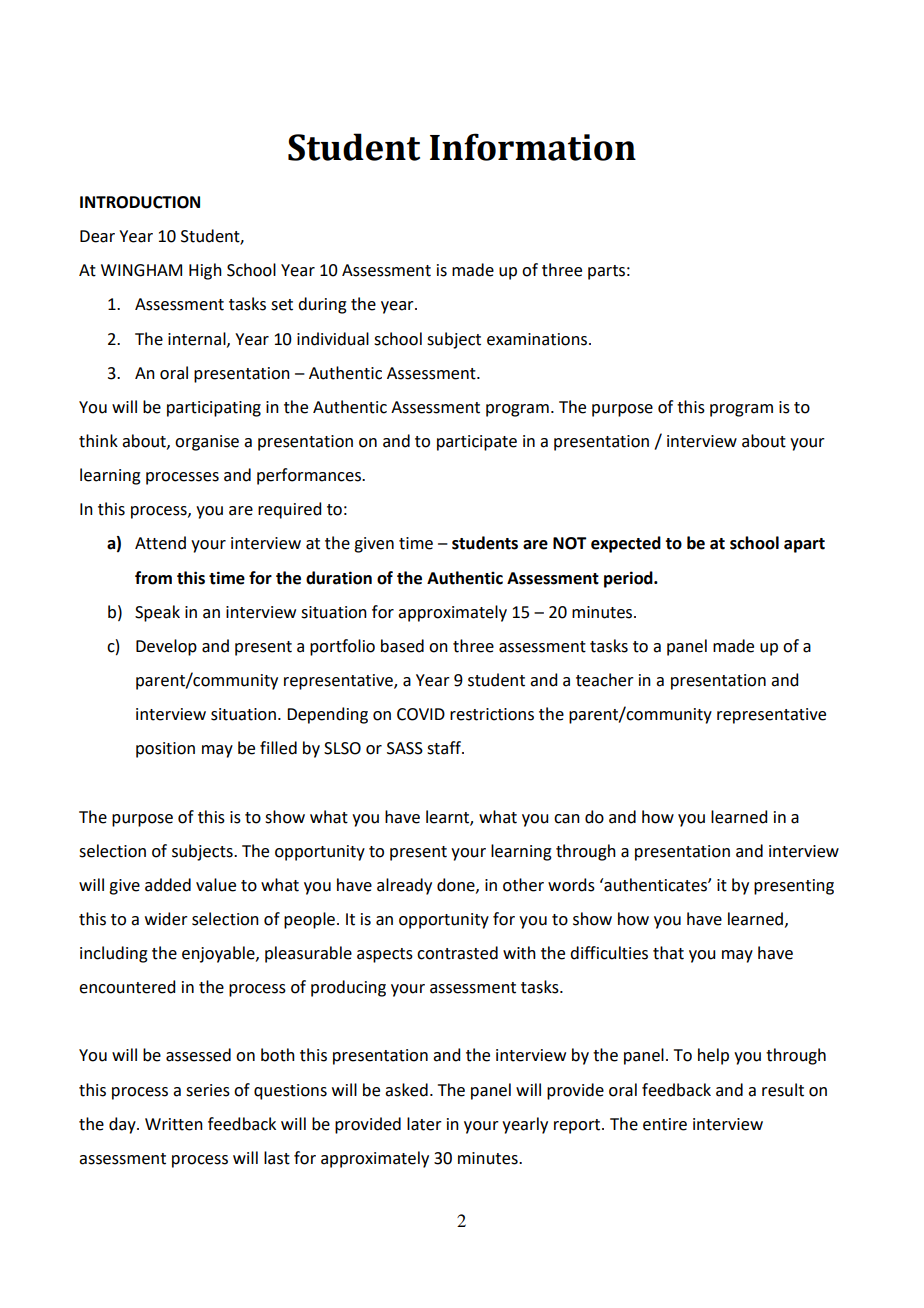 The image size is (924, 1308). What do you see at coordinates (214, 409) in the document?
I see `participating` at bounding box center [214, 409].
